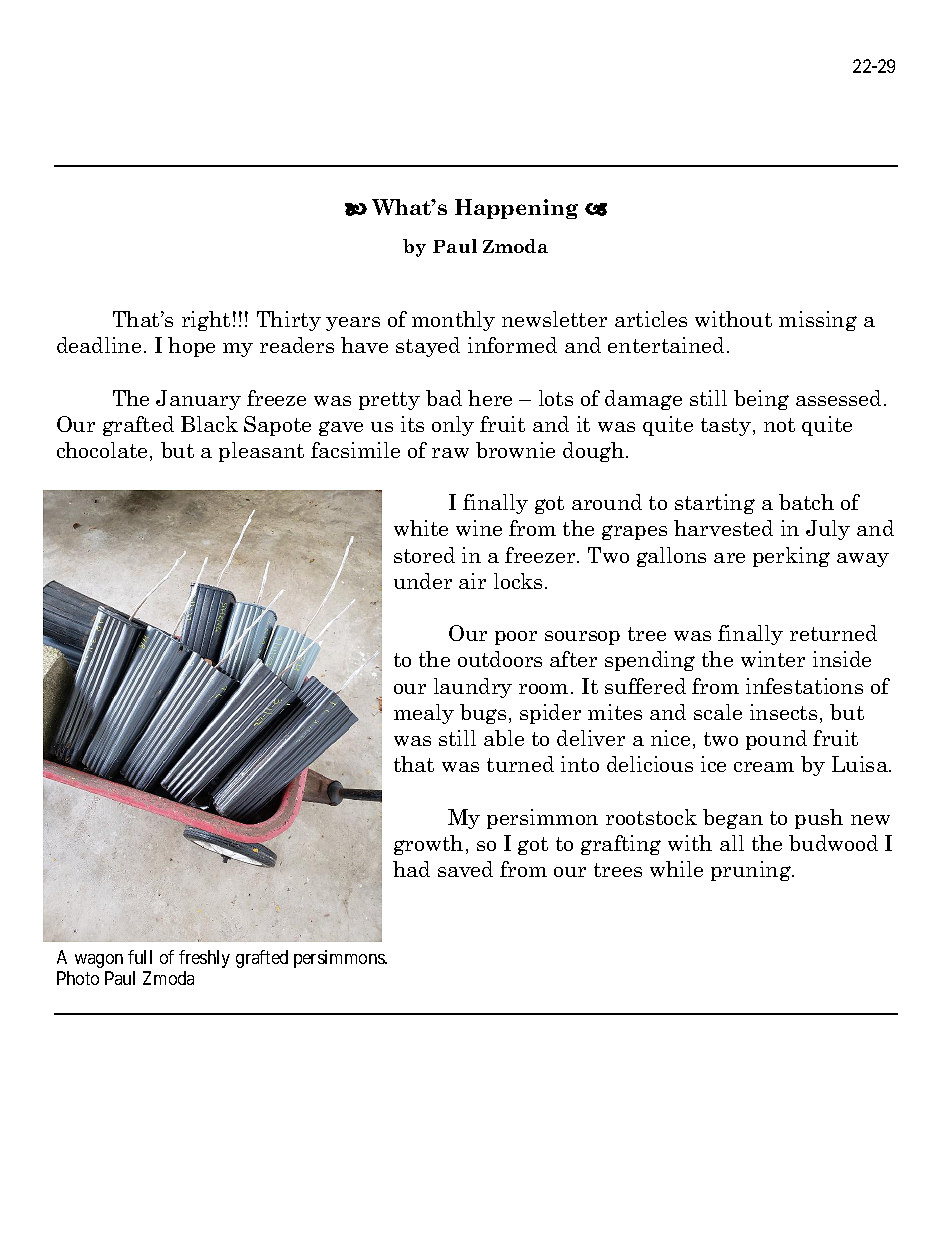 This screenshot has height=1233, width=952. What do you see at coordinates (198, 400) in the screenshot?
I see `January` at bounding box center [198, 400].
